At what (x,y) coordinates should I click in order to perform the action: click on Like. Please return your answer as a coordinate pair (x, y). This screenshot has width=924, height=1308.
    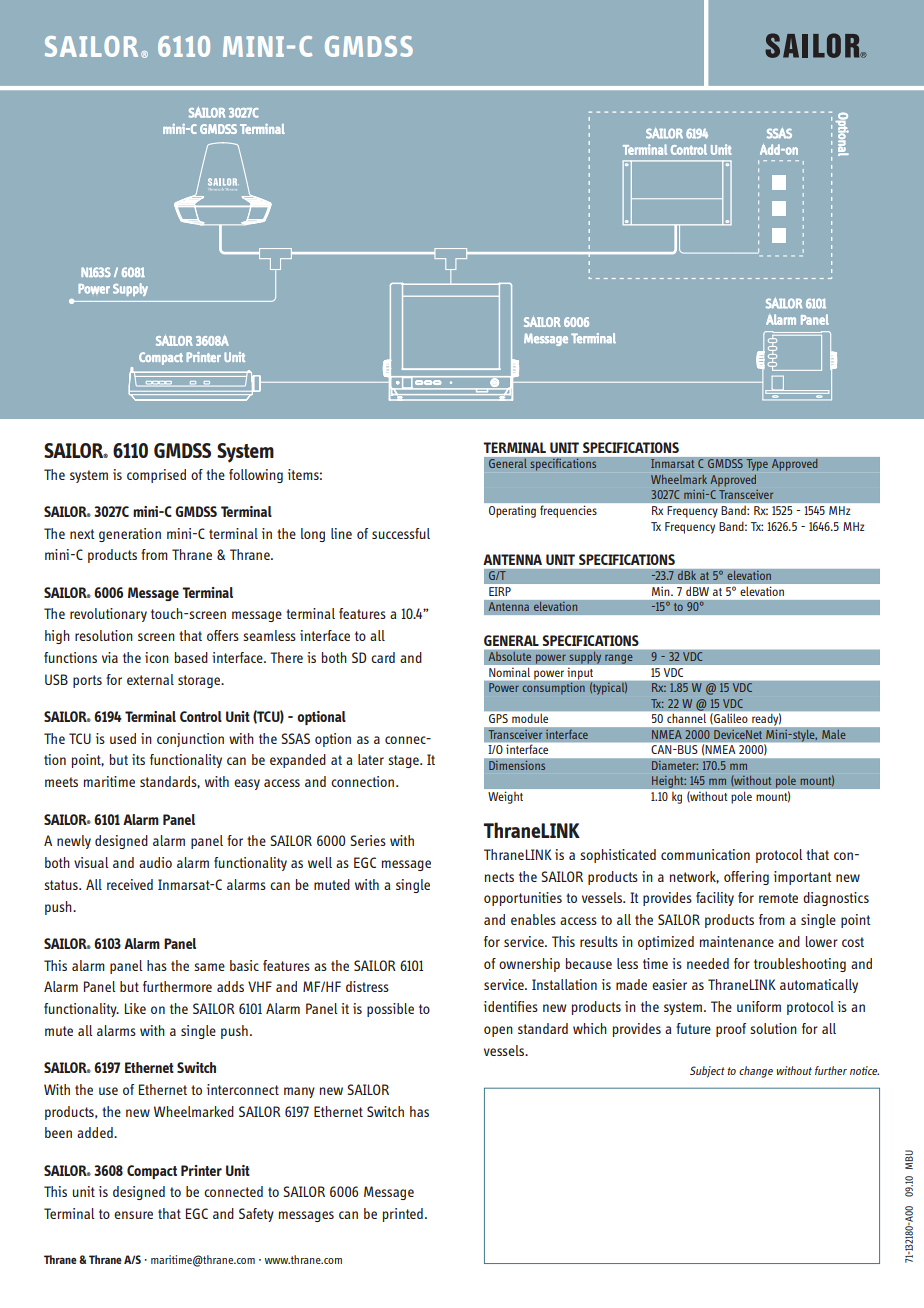
    Looking at the image, I should click on (135, 1008).
